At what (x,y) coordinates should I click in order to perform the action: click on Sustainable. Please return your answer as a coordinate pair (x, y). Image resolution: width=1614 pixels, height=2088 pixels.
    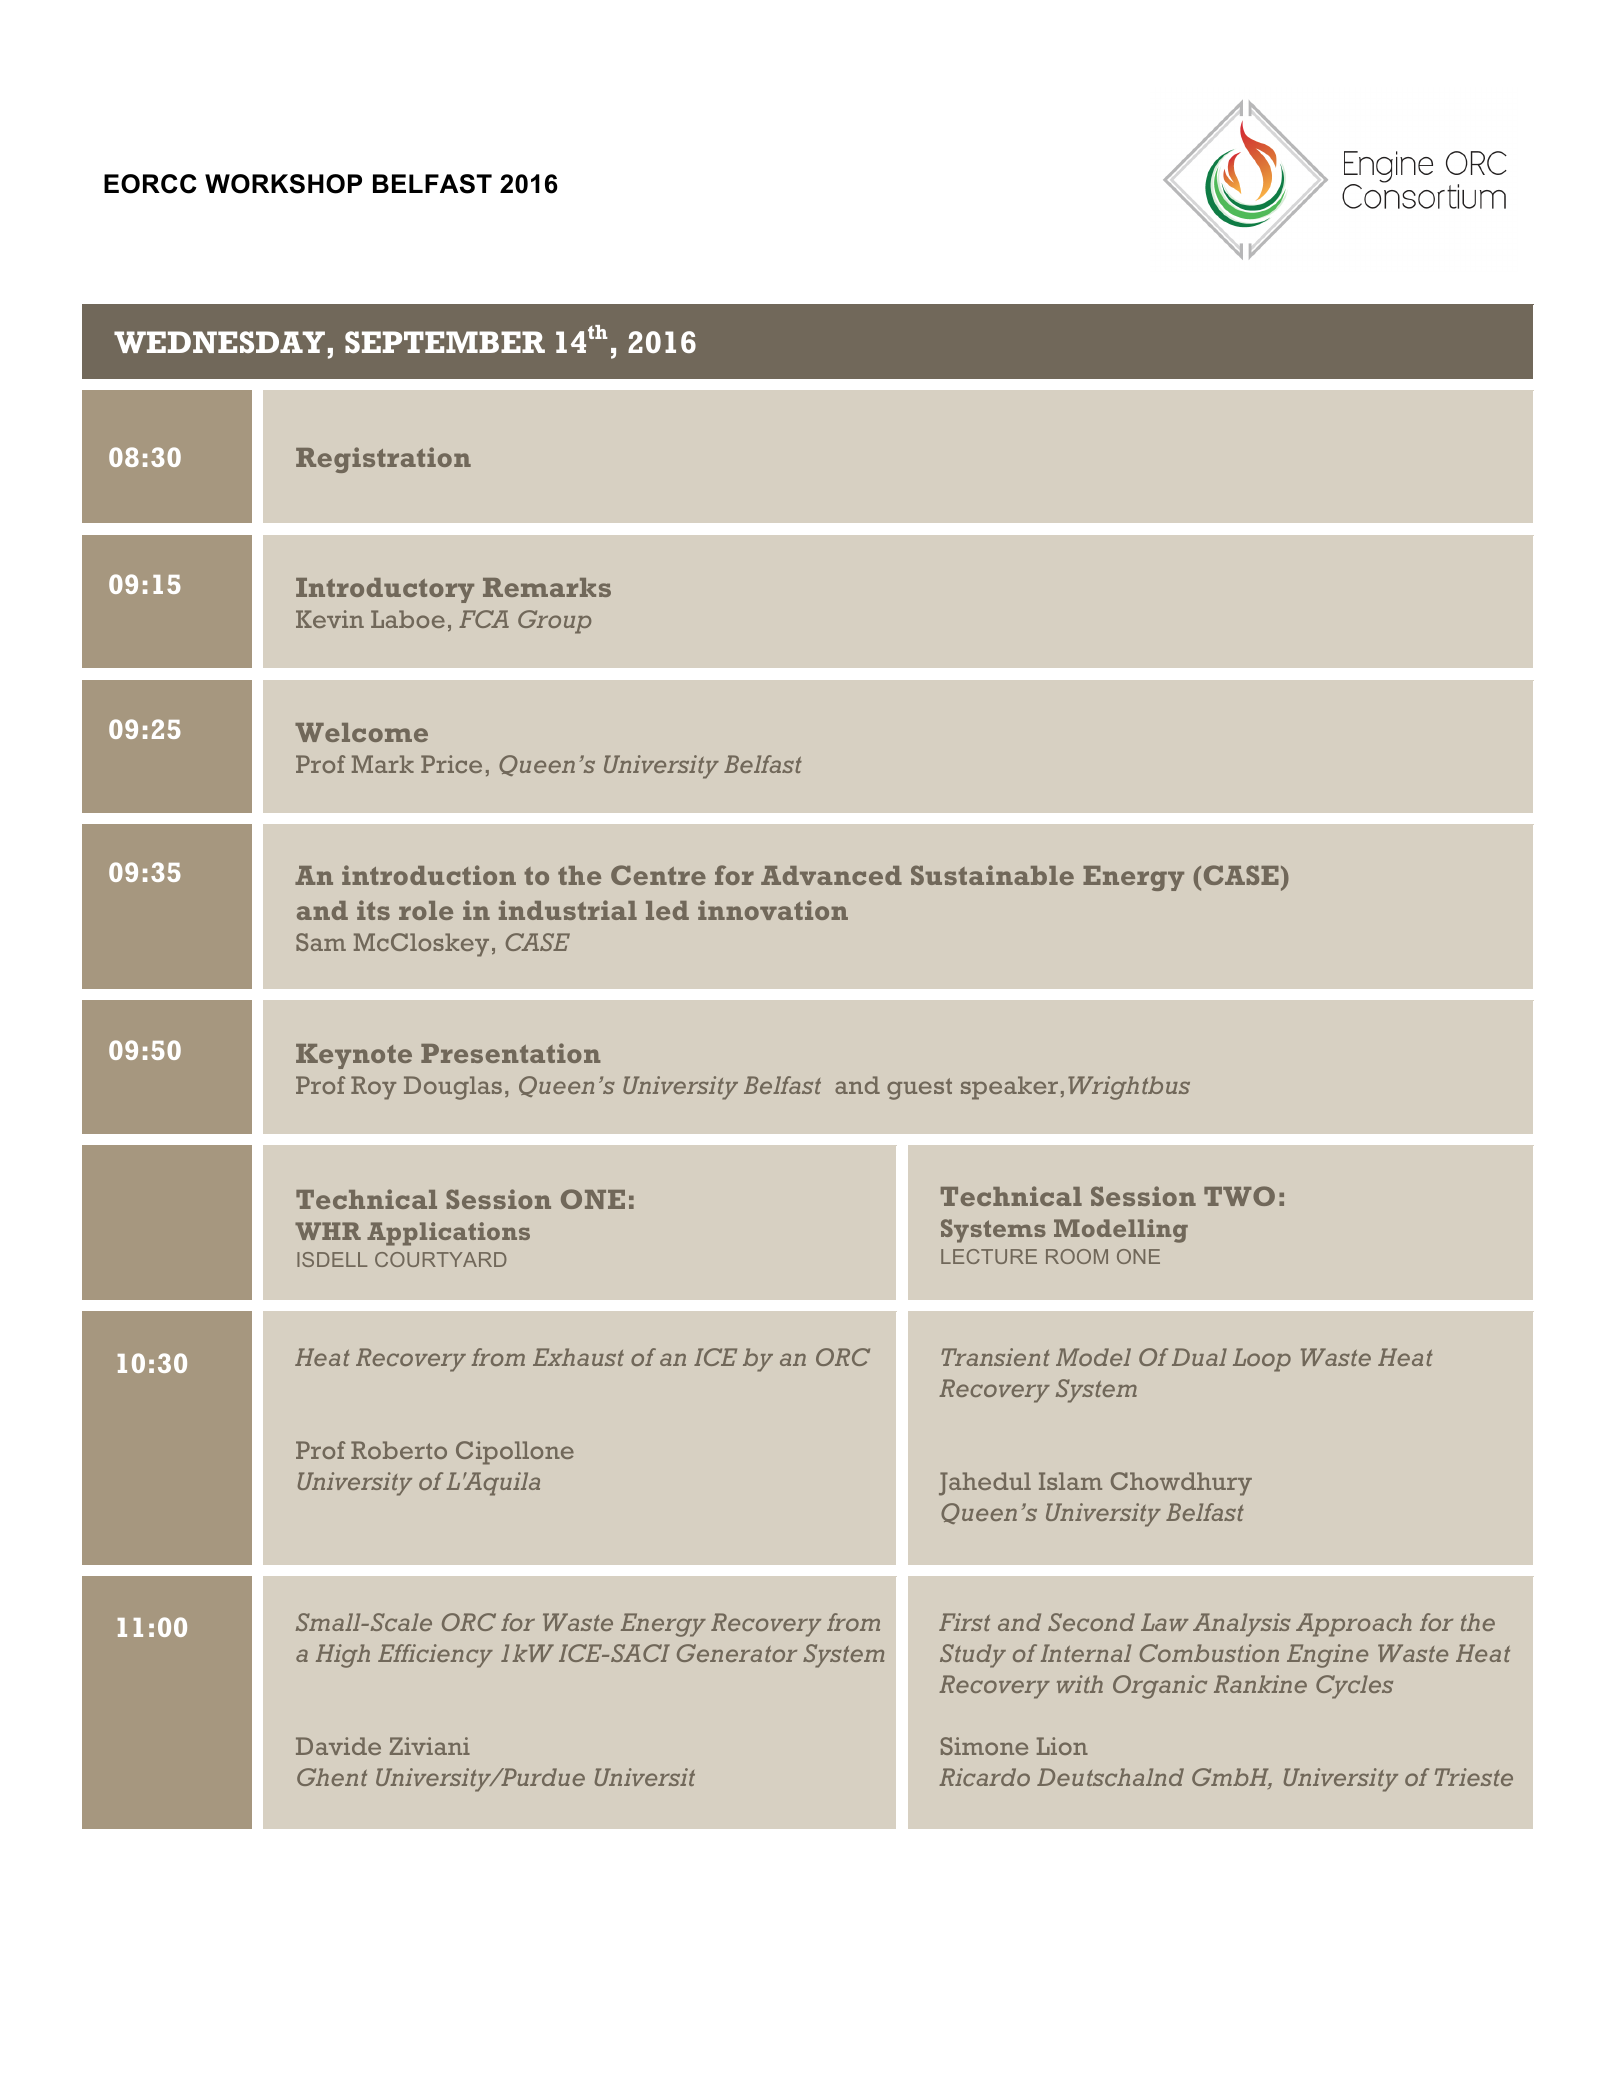
    Looking at the image, I should click on (992, 875).
